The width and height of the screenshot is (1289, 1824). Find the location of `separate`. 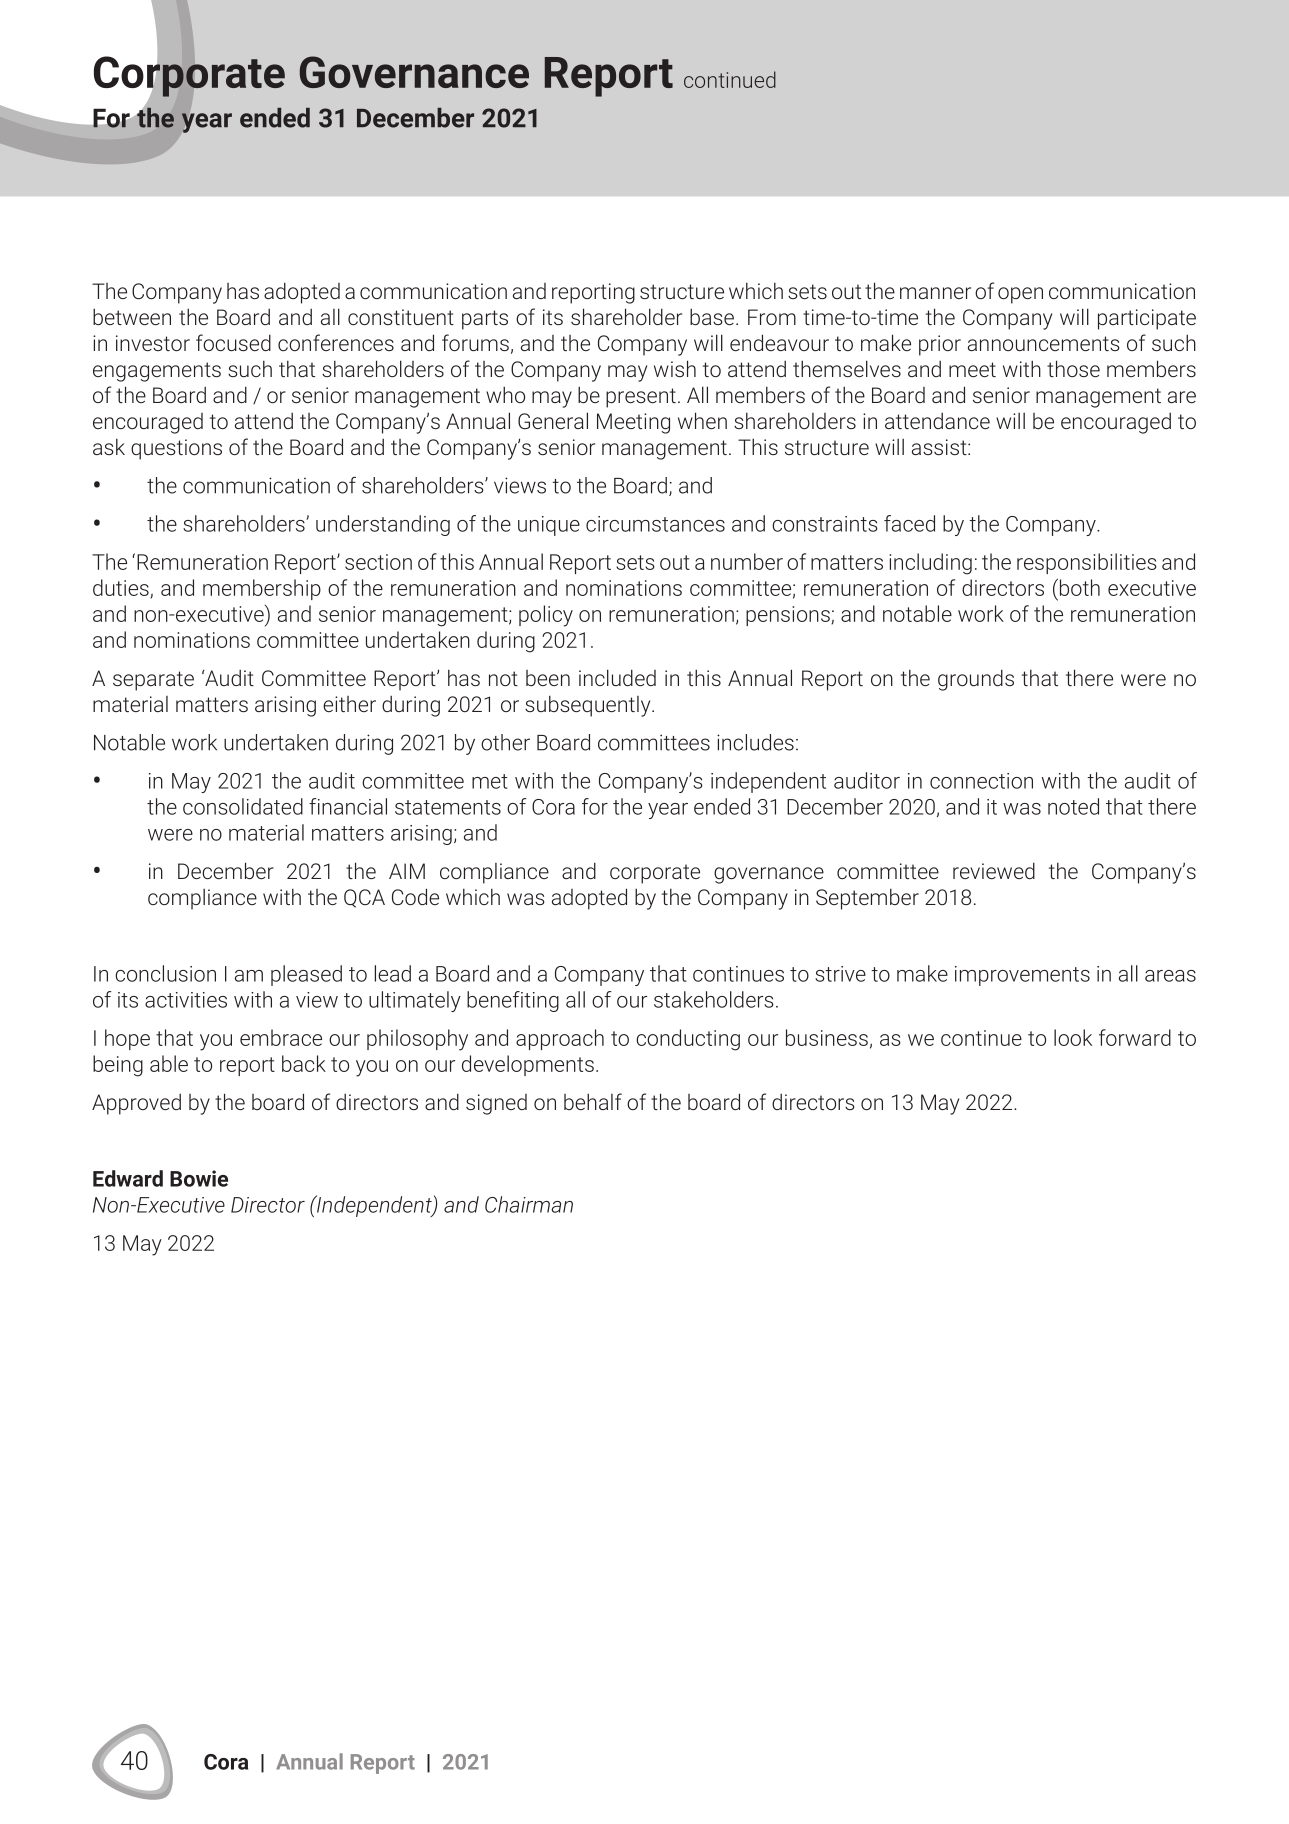

separate is located at coordinates (153, 681).
